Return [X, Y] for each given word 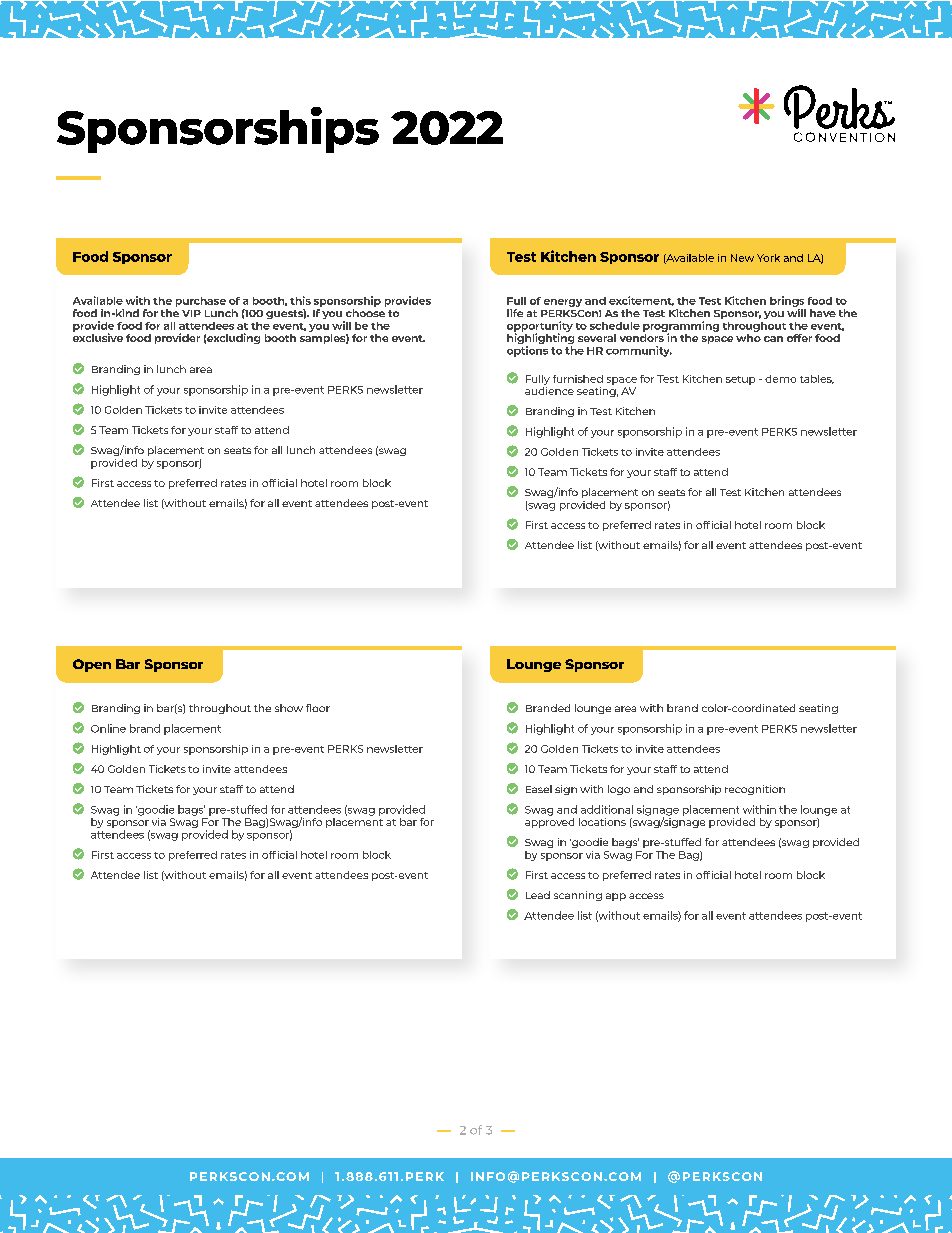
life [515, 313]
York [768, 258]
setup [740, 380]
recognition [755, 790]
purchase [201, 302]
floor [318, 708]
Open [92, 665]
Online [108, 728]
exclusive [98, 336]
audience [549, 389]
